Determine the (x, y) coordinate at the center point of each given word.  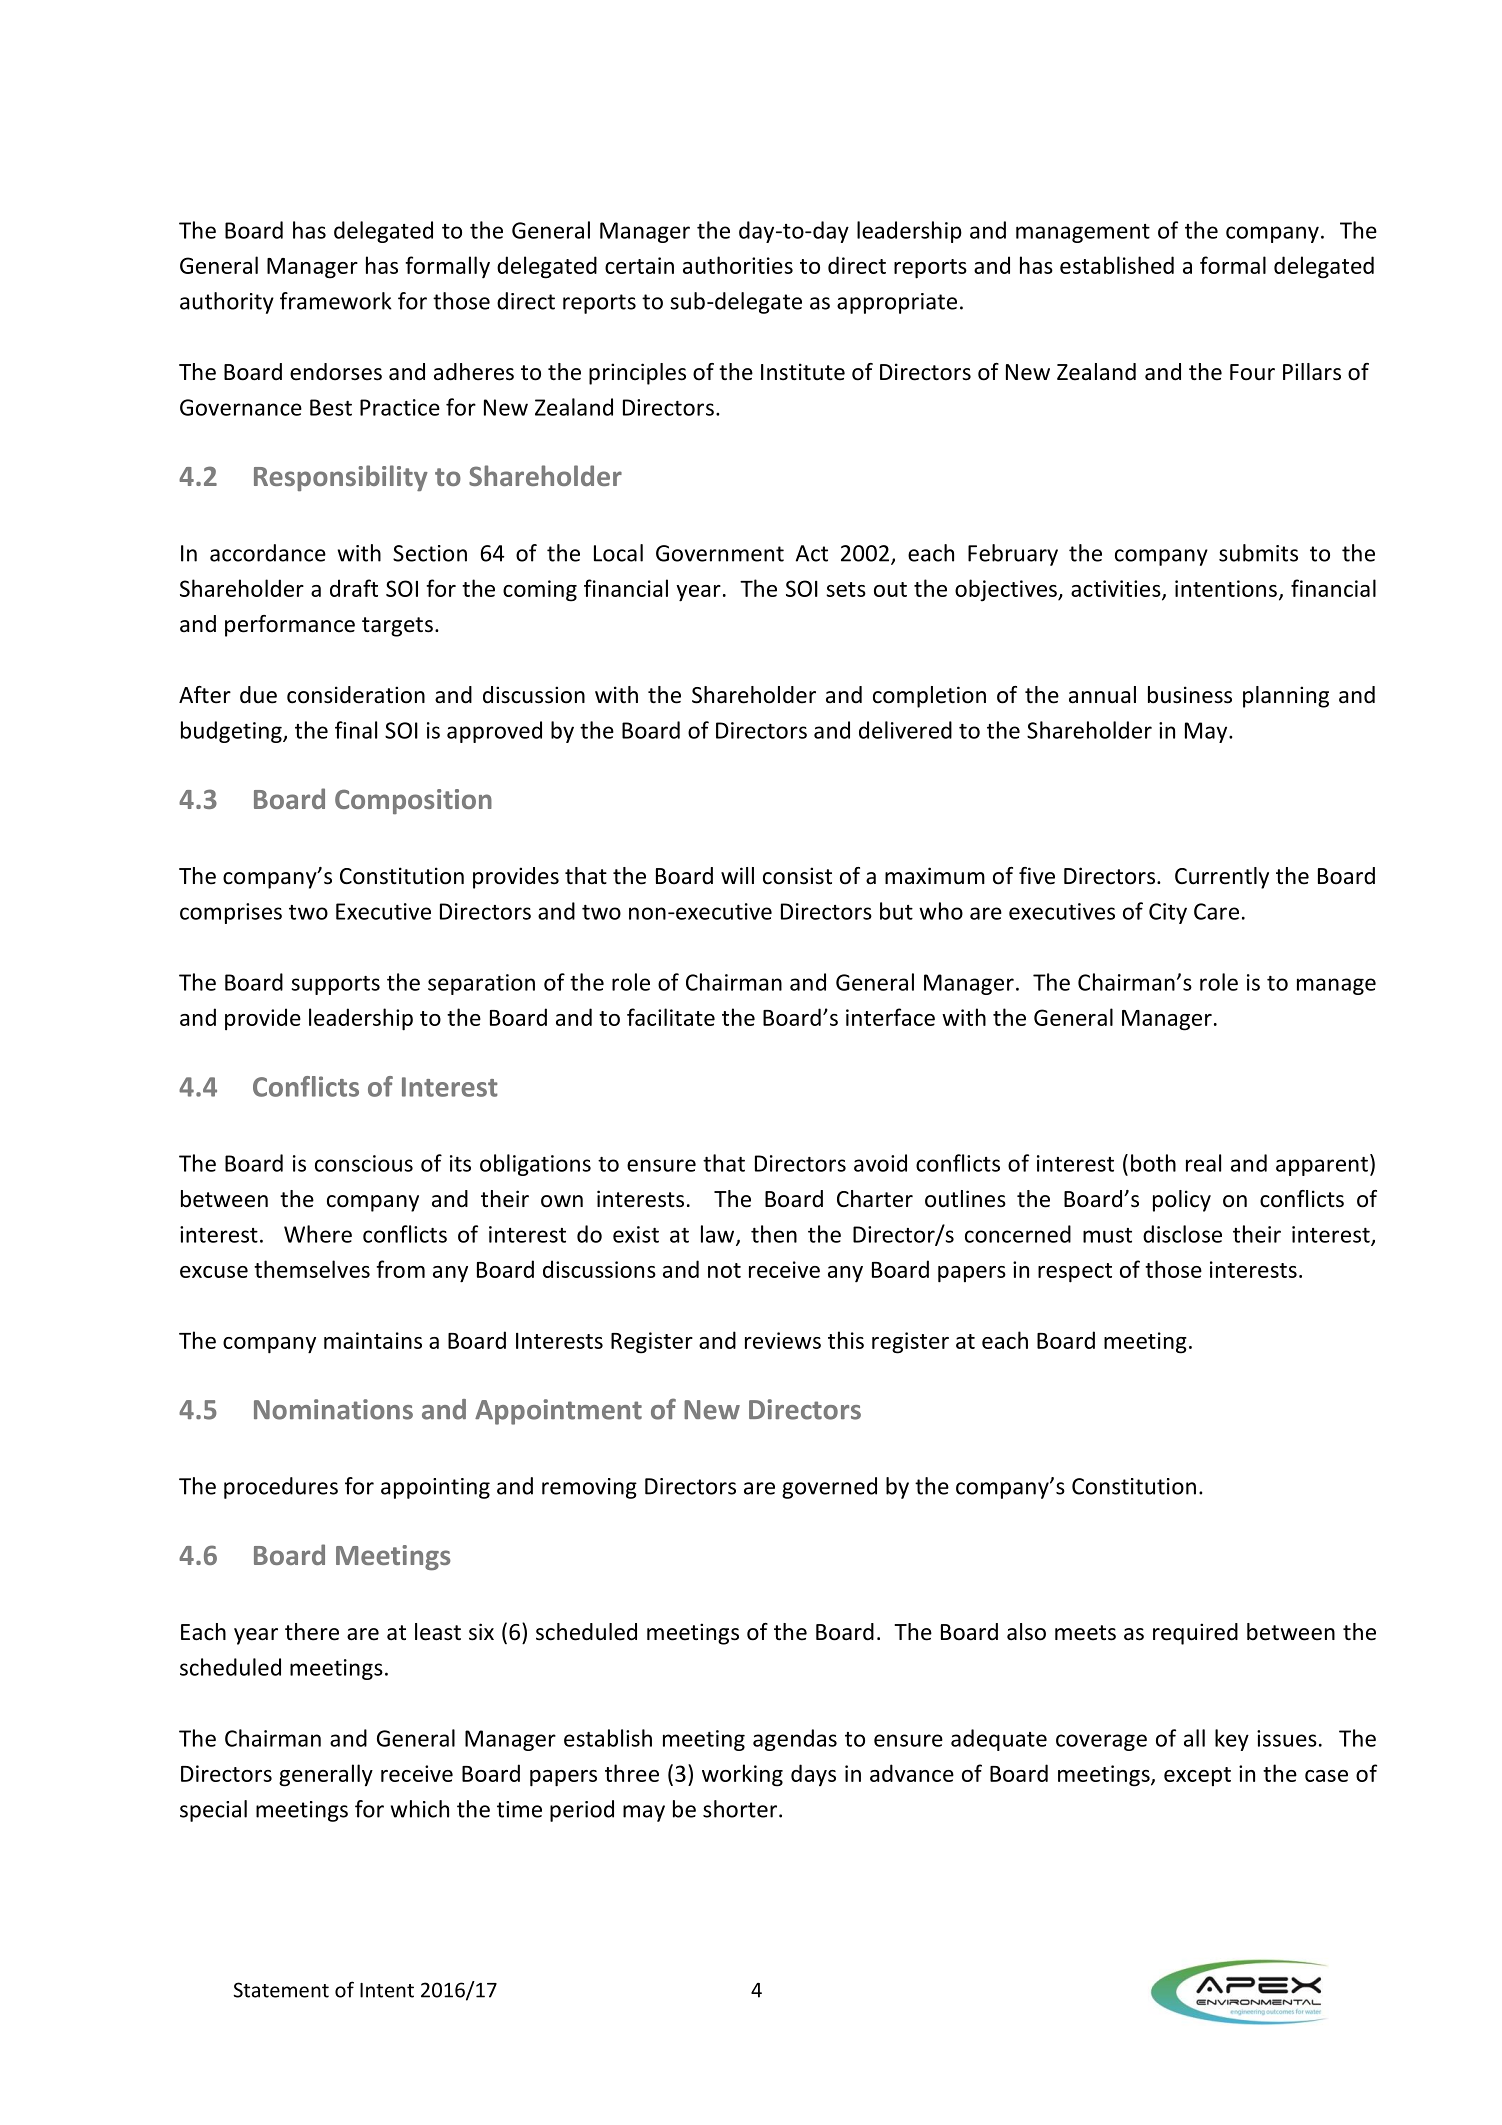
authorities (738, 265)
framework (336, 301)
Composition (413, 801)
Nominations (333, 1409)
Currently (1222, 878)
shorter (740, 1809)
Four (1252, 372)
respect (1075, 1273)
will (737, 875)
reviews (783, 1340)
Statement (281, 1990)
